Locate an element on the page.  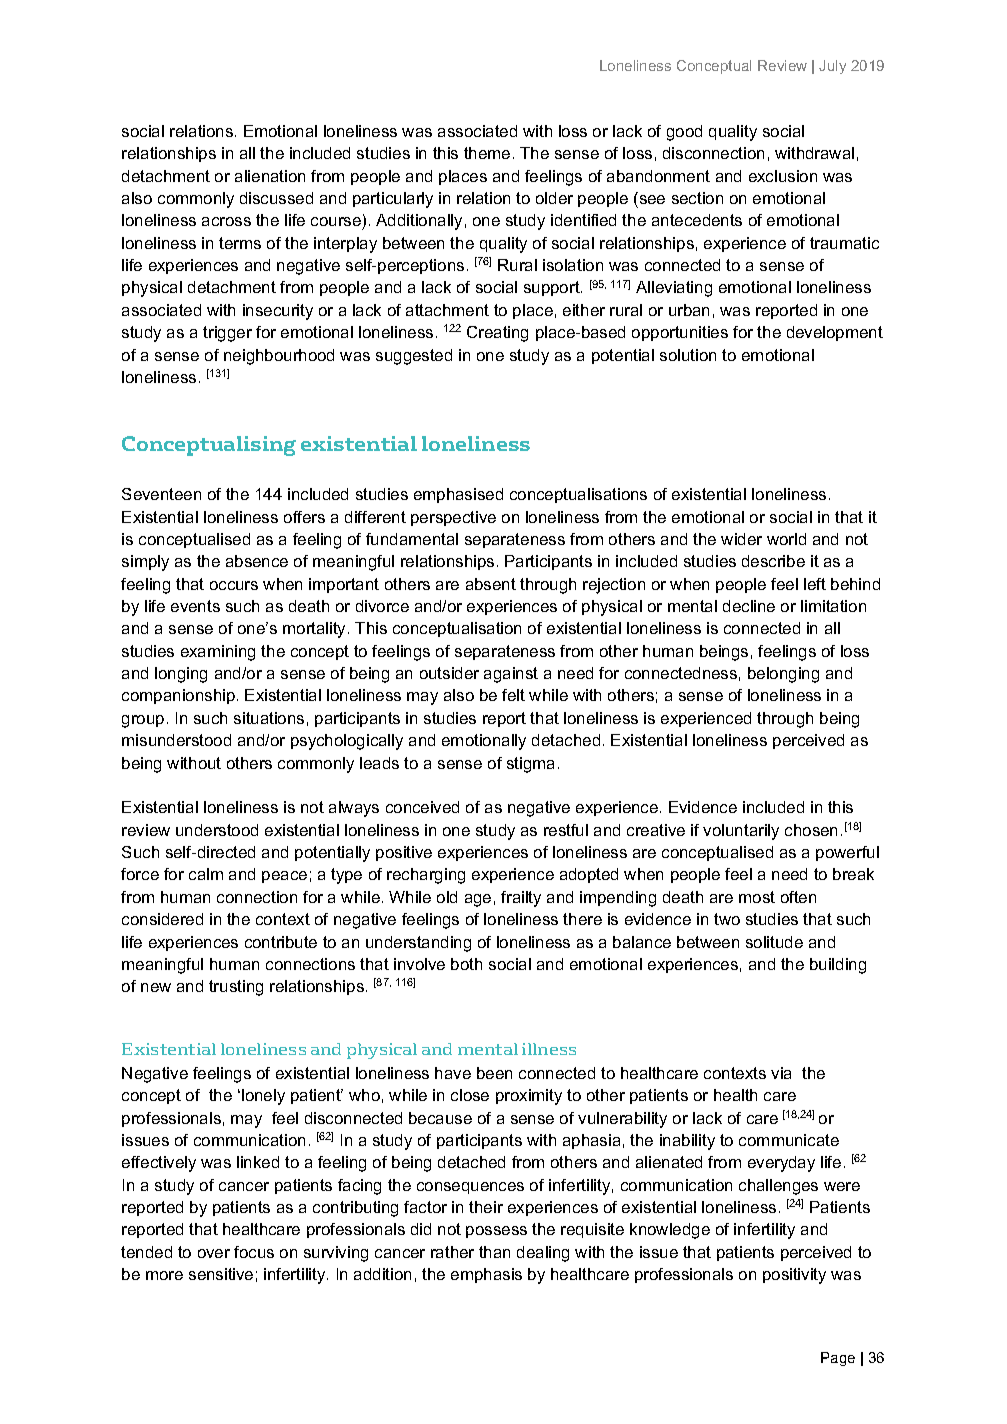
calm is located at coordinates (206, 874).
